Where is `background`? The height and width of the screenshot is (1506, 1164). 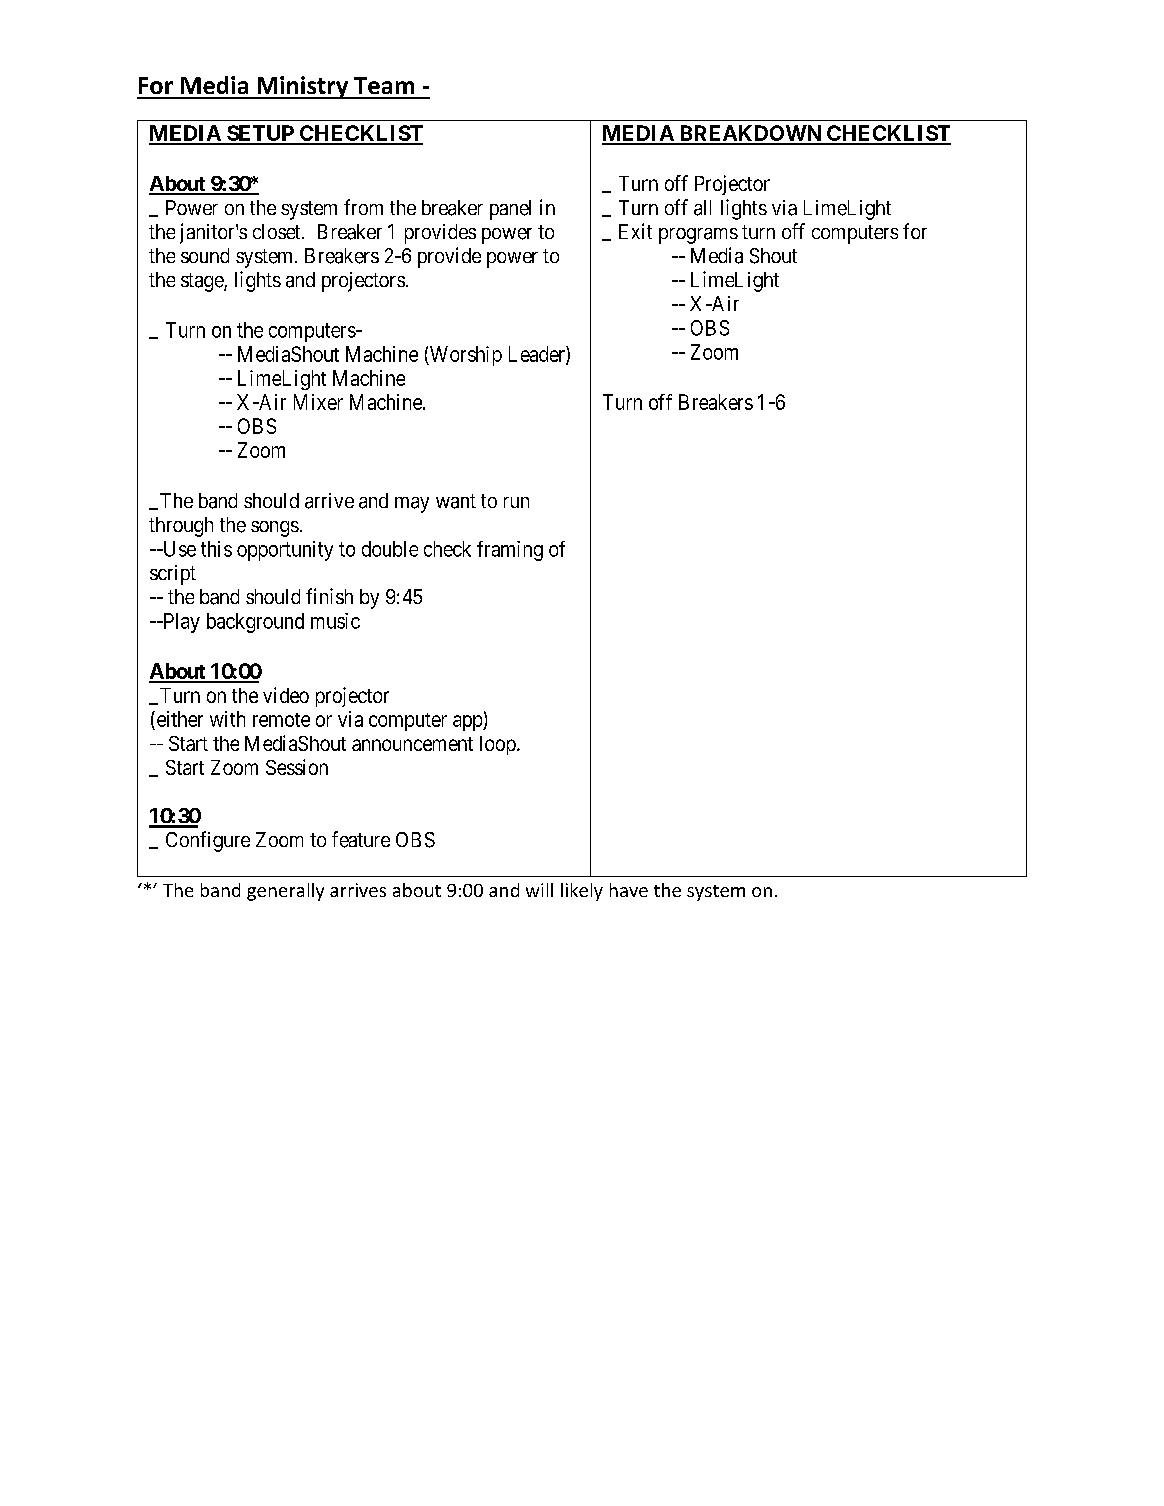 background is located at coordinates (255, 623).
